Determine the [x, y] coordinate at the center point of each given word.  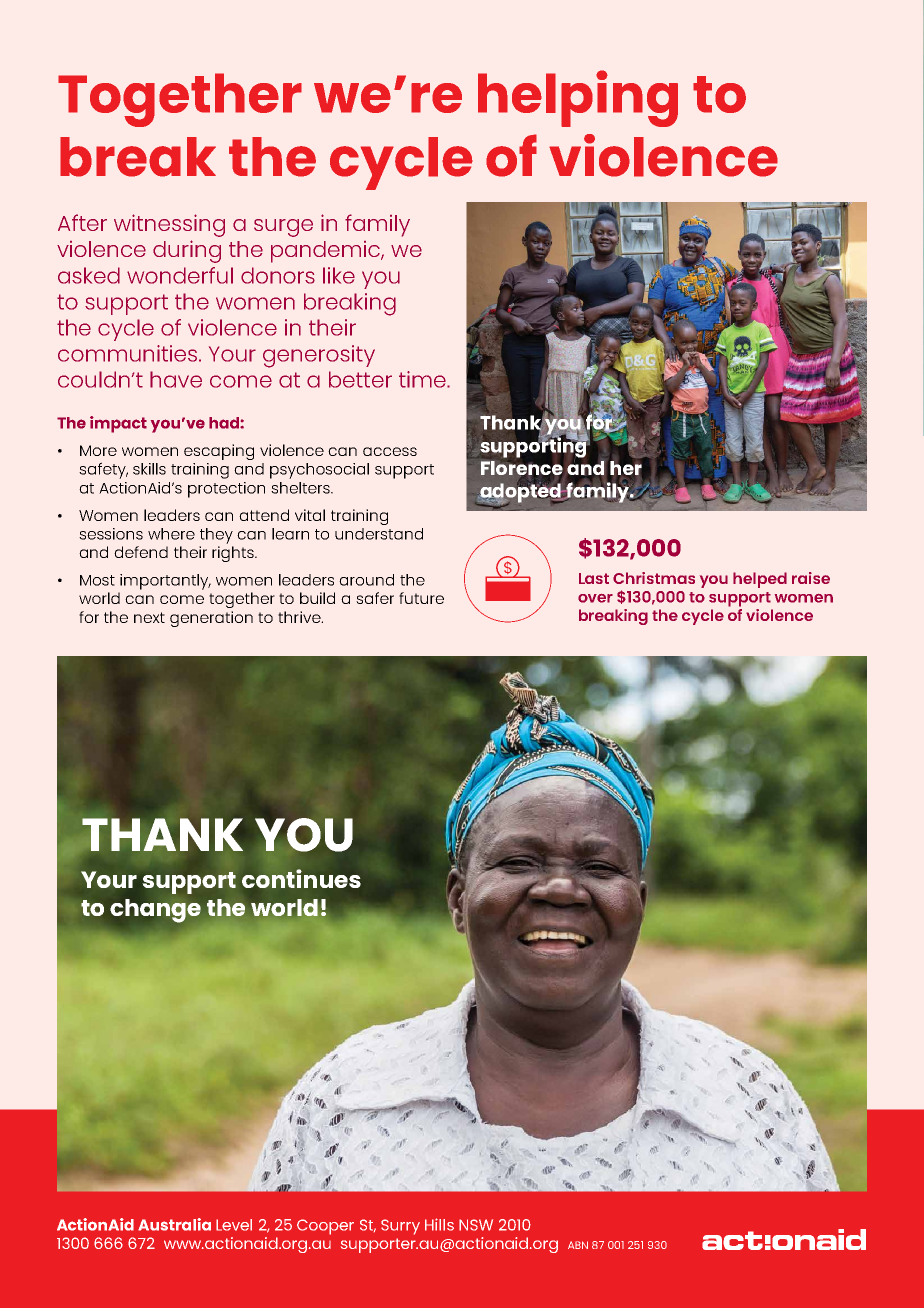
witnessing [169, 225]
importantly [165, 582]
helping [578, 98]
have [176, 379]
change [155, 911]
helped [760, 580]
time [423, 379]
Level [234, 1225]
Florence [522, 469]
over [595, 598]
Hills [439, 1224]
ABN [578, 1245]
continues [301, 878]
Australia [174, 1224]
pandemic [327, 252]
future [421, 598]
